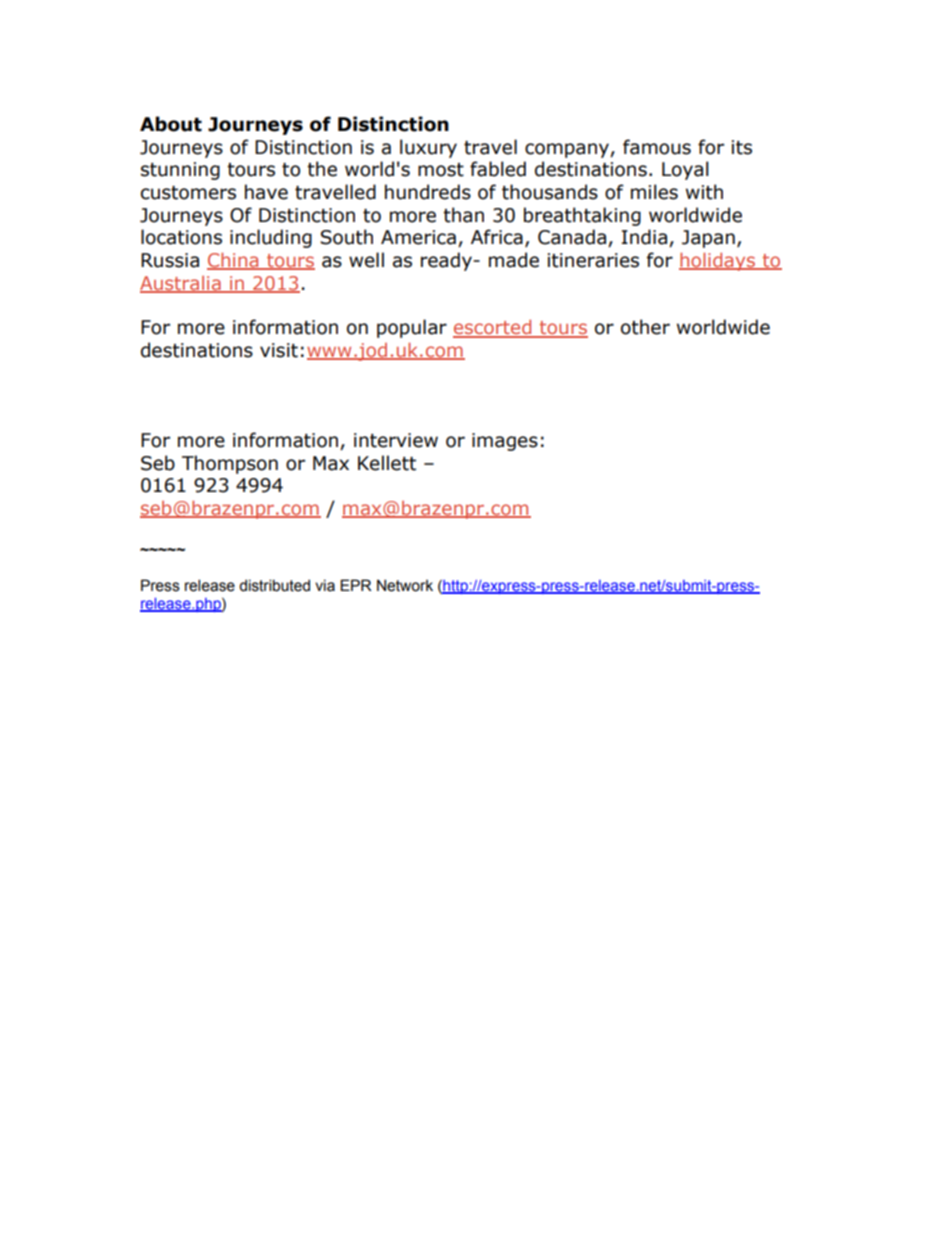 Image resolution: width=952 pixels, height=1233 pixels. Describe the element at coordinates (505, 442) in the page. I see `images` at that location.
